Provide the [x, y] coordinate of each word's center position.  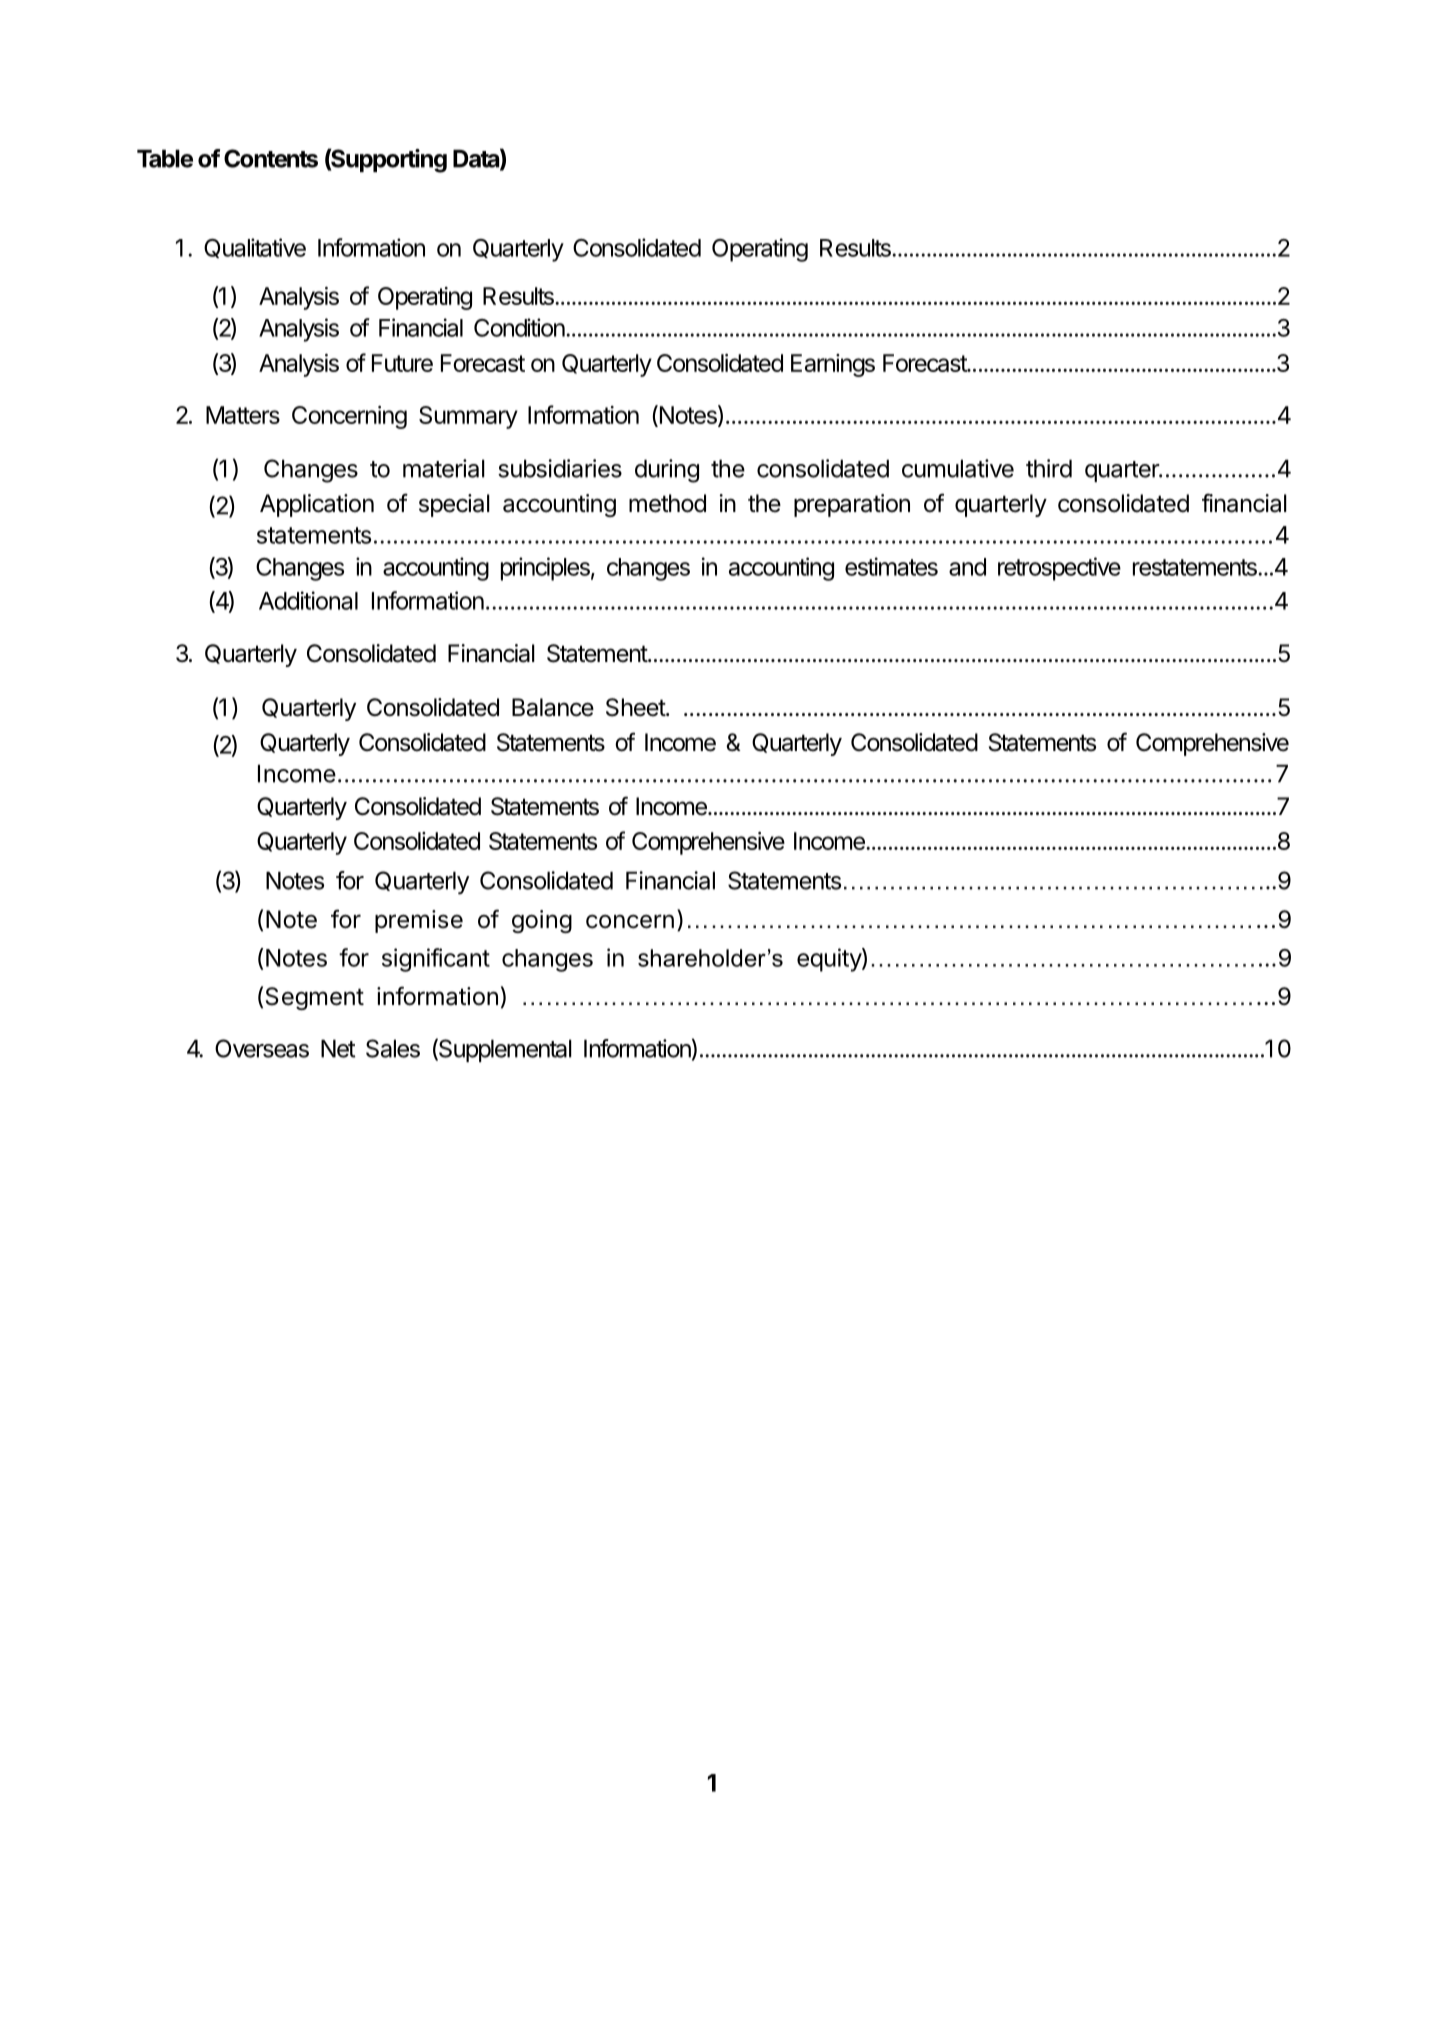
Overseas [262, 1048]
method [667, 503]
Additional [308, 600]
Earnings [833, 365]
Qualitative [255, 248]
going [542, 921]
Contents [271, 158]
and [967, 567]
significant [436, 960]
